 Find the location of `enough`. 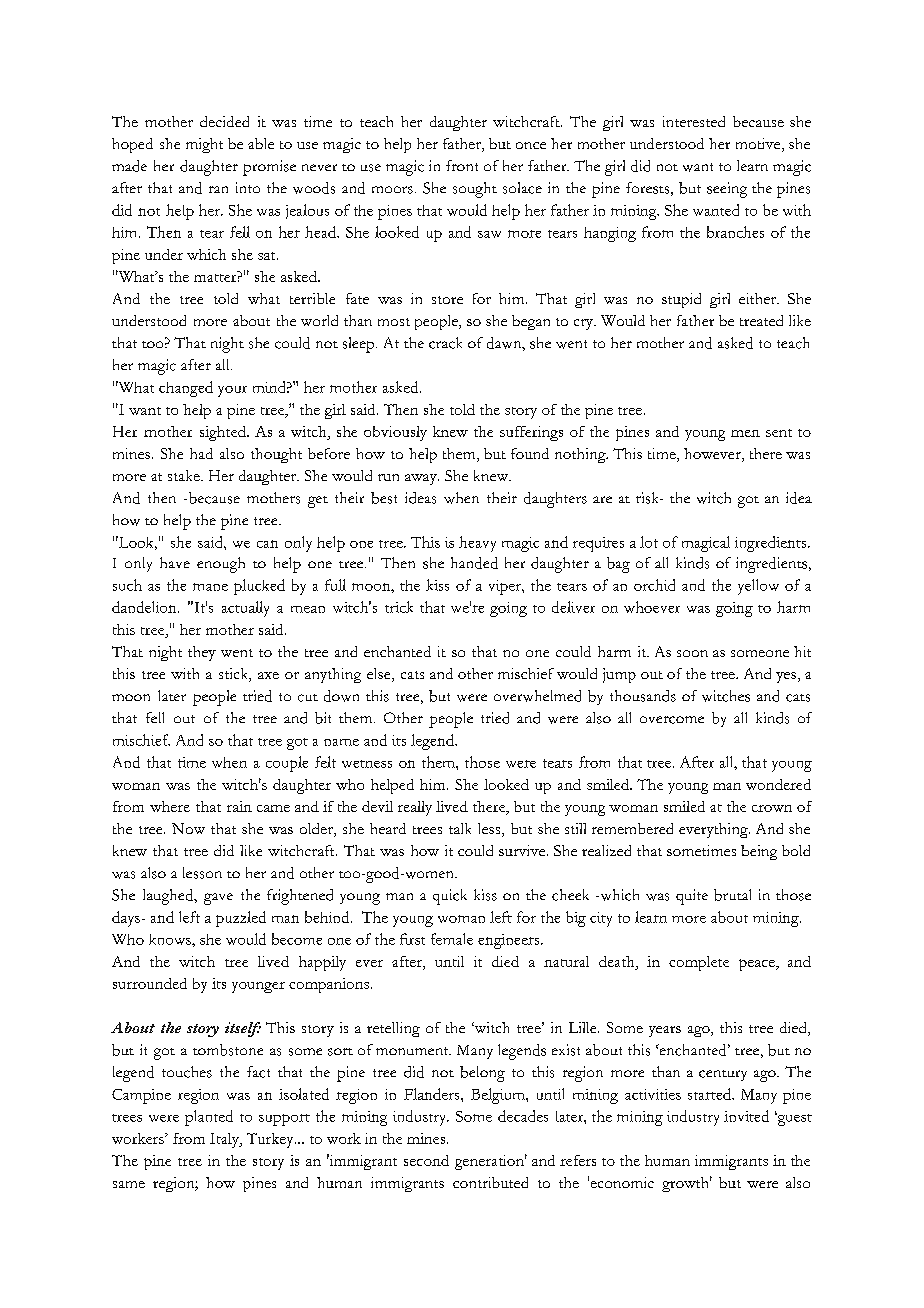

enough is located at coordinates (221, 565).
